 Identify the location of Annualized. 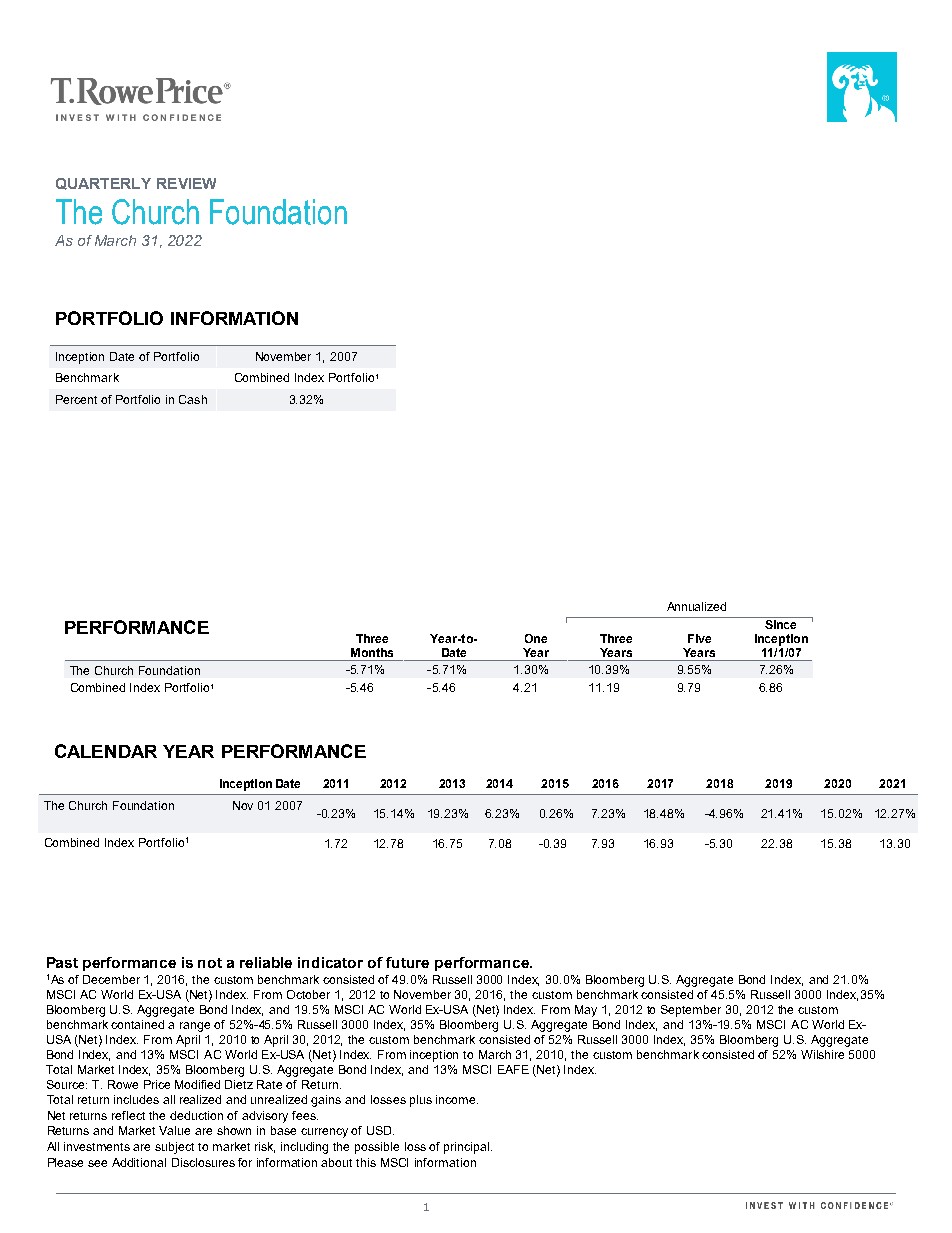
(696, 606).
